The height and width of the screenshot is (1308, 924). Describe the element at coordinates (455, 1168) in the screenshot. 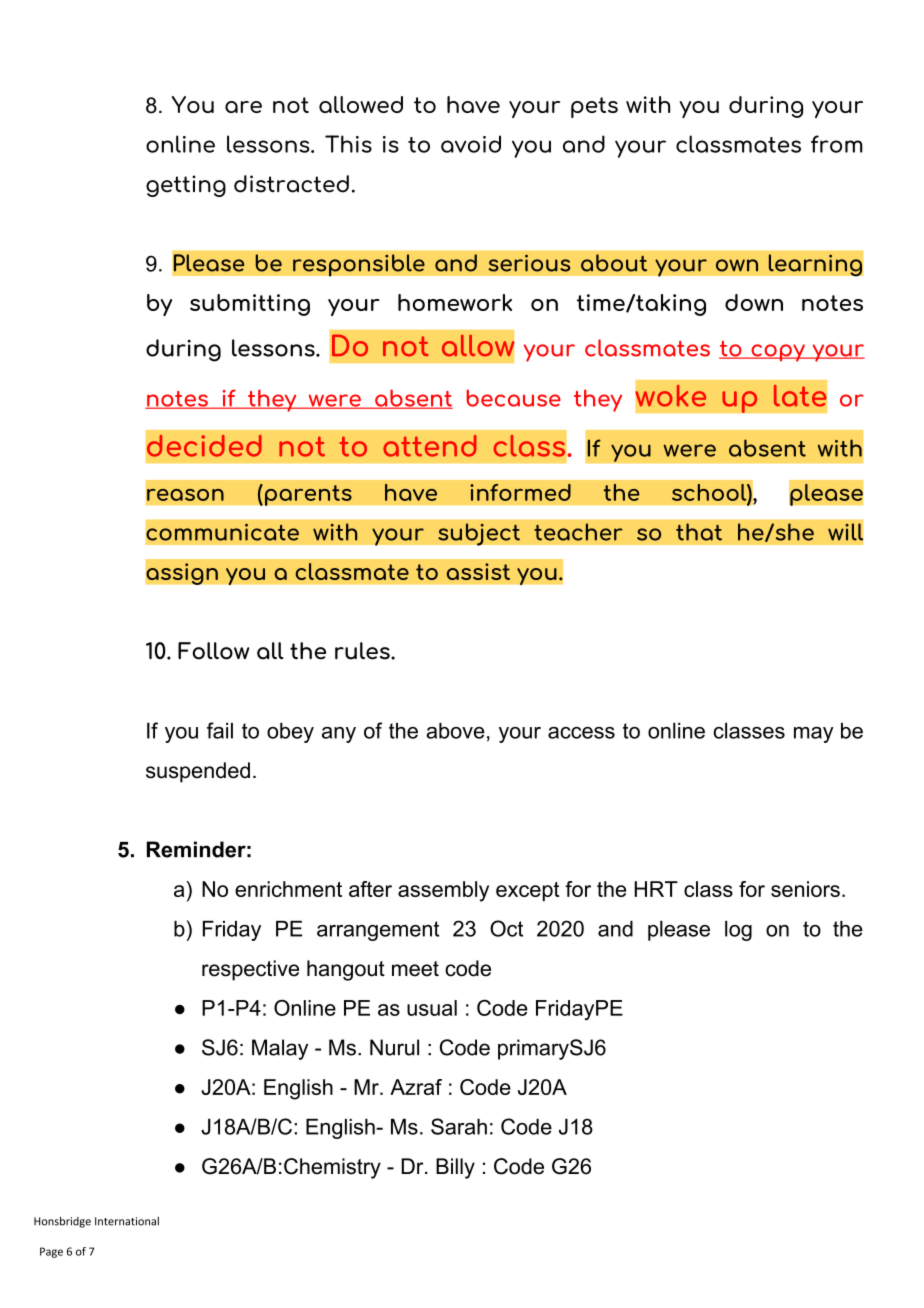

I see `Billy` at that location.
